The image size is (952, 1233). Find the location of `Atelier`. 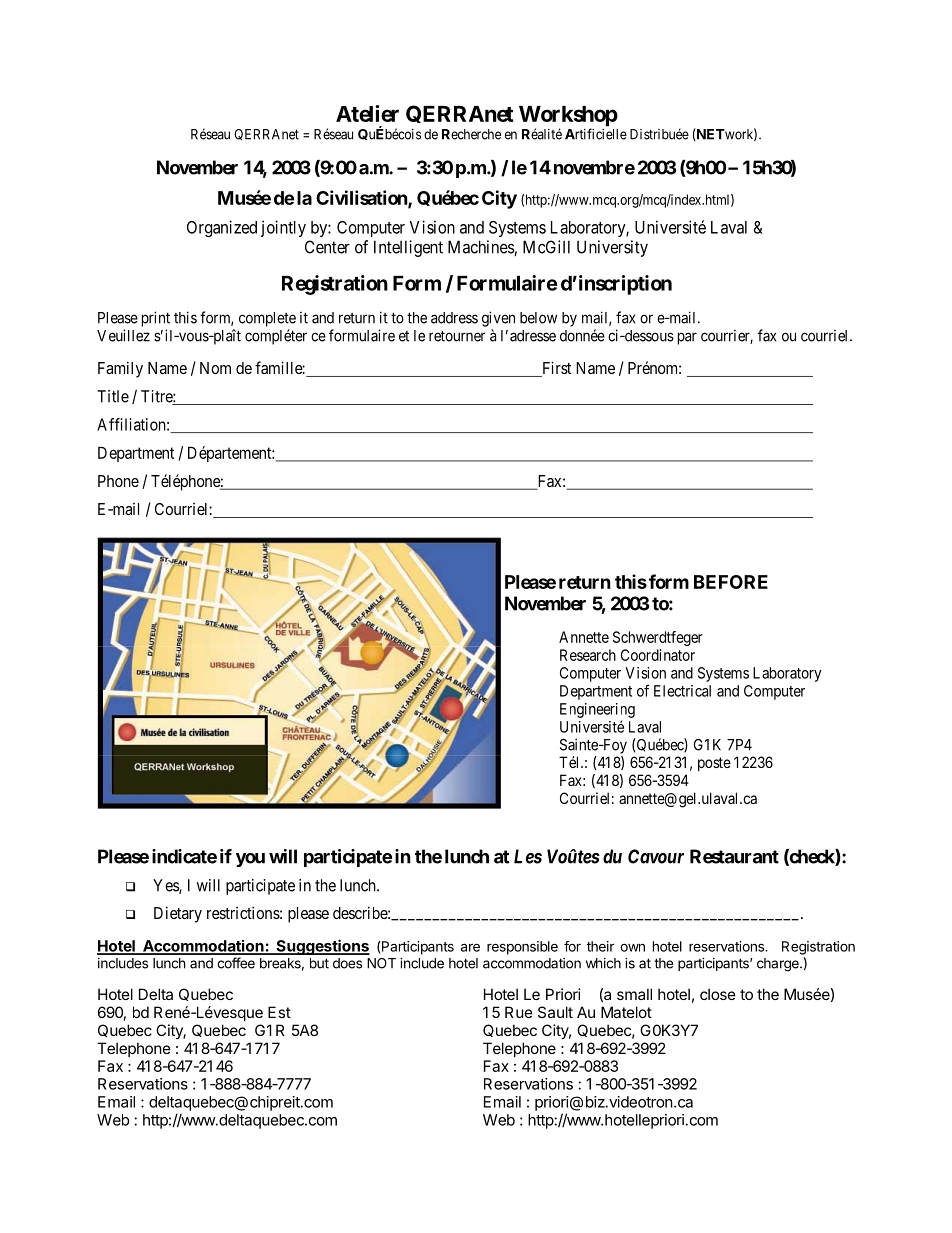

Atelier is located at coordinates (367, 113).
